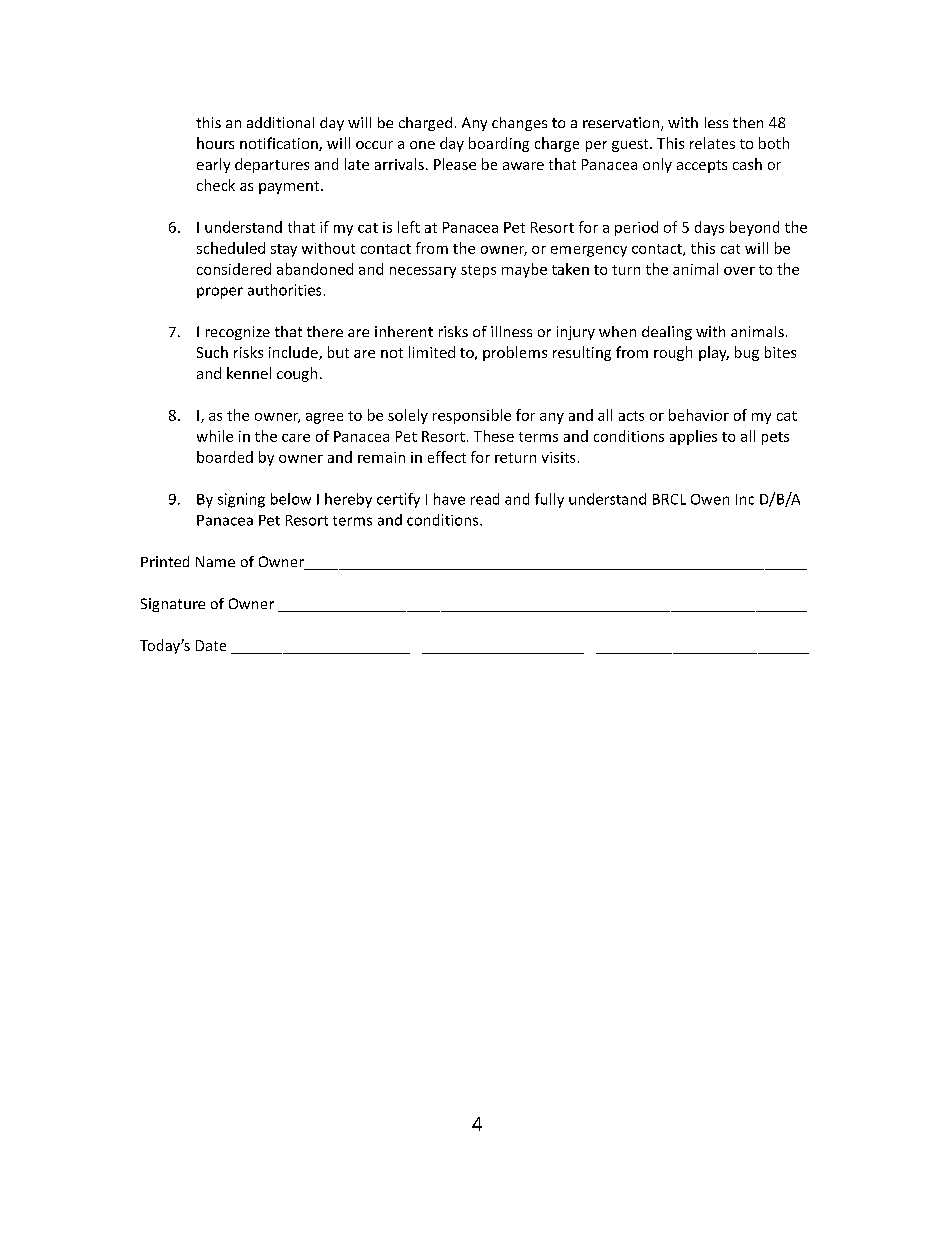 The image size is (952, 1233). What do you see at coordinates (249, 373) in the screenshot?
I see `kennel` at bounding box center [249, 373].
